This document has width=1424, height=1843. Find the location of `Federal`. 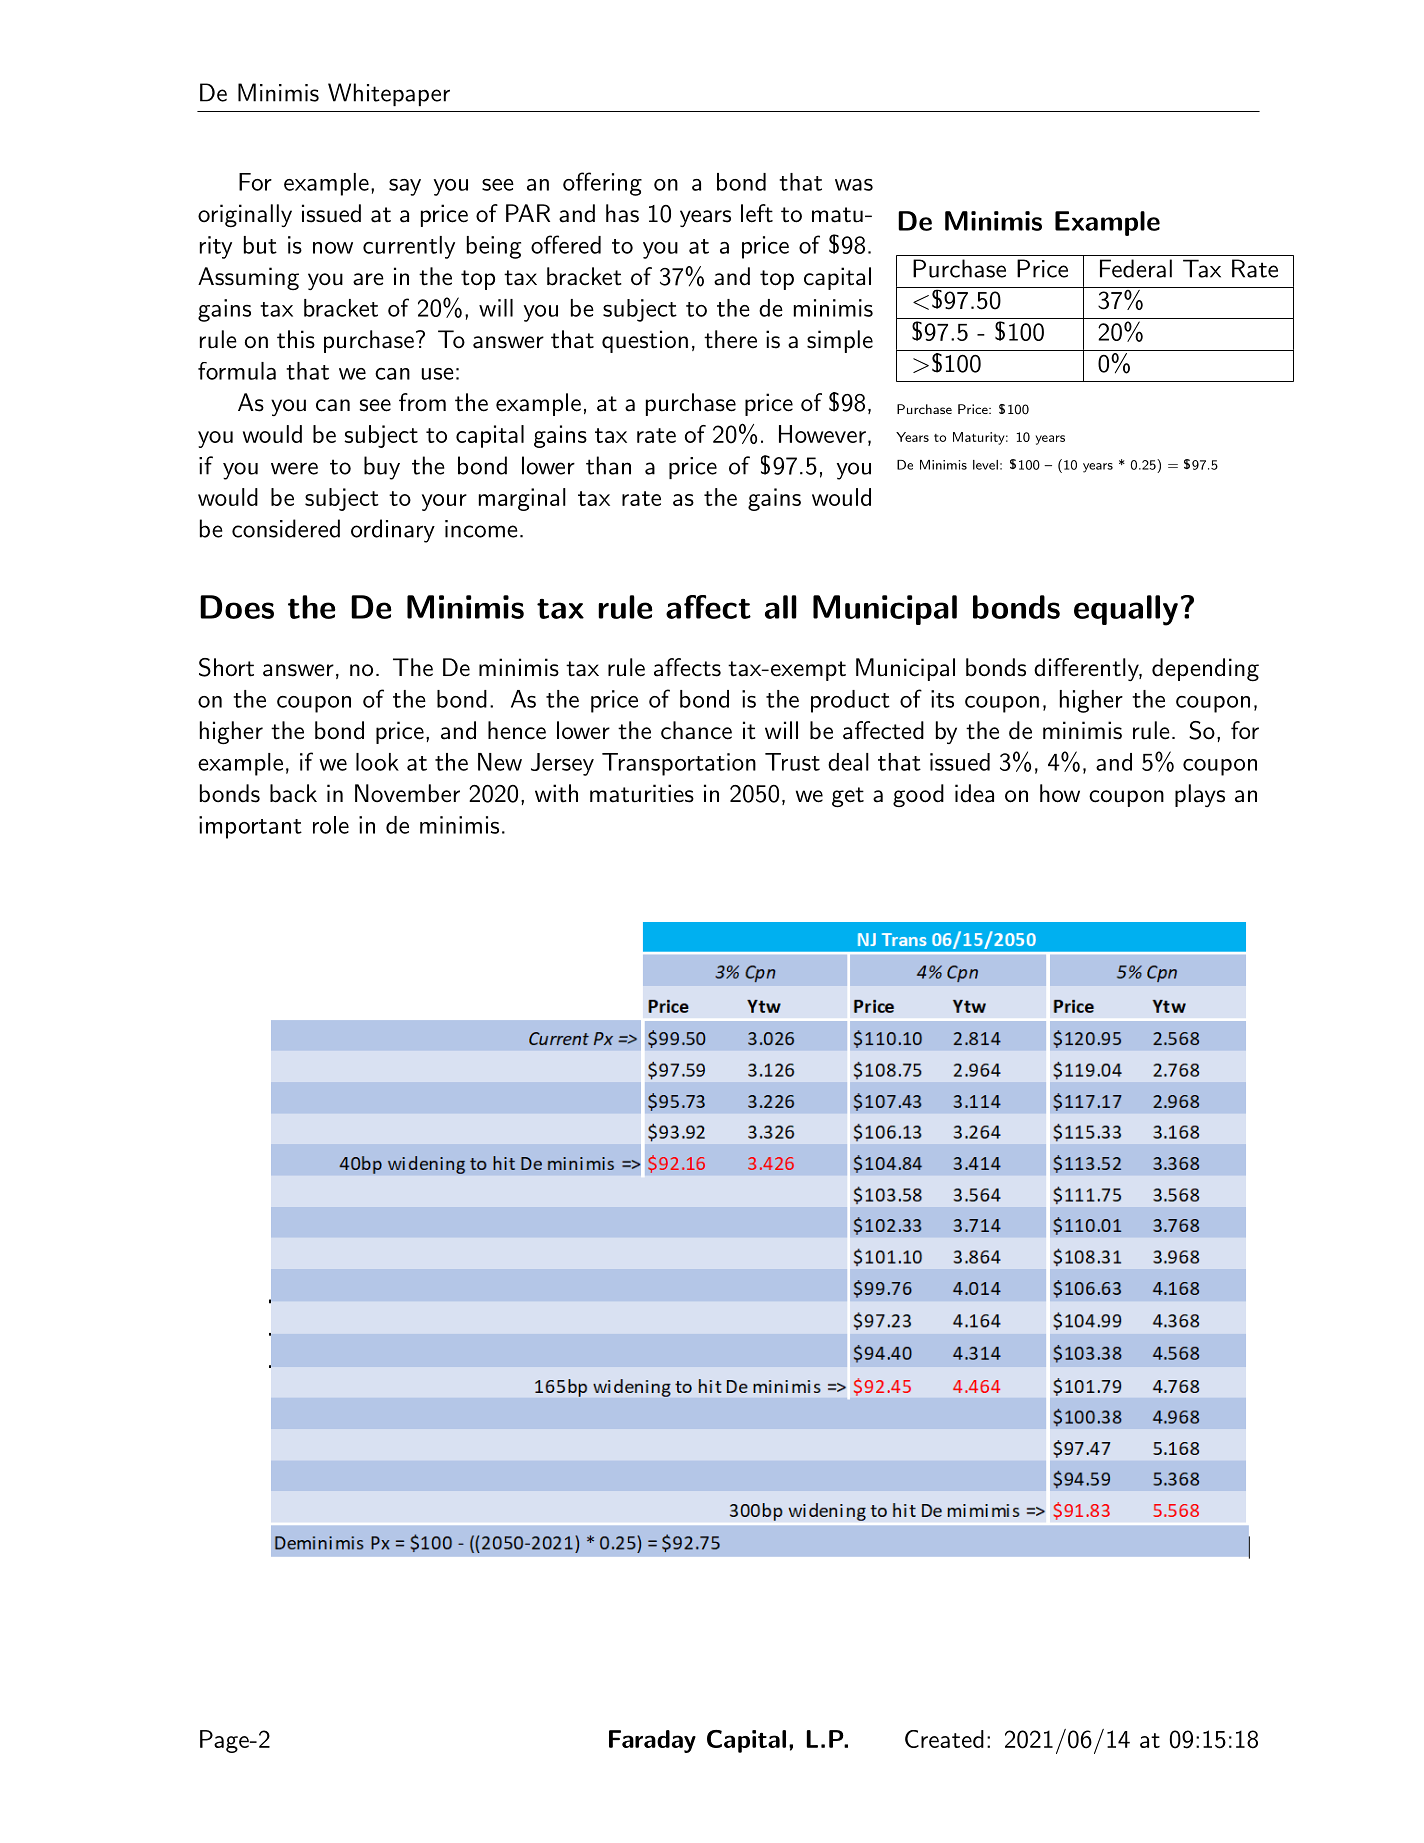

Federal is located at coordinates (1136, 268).
